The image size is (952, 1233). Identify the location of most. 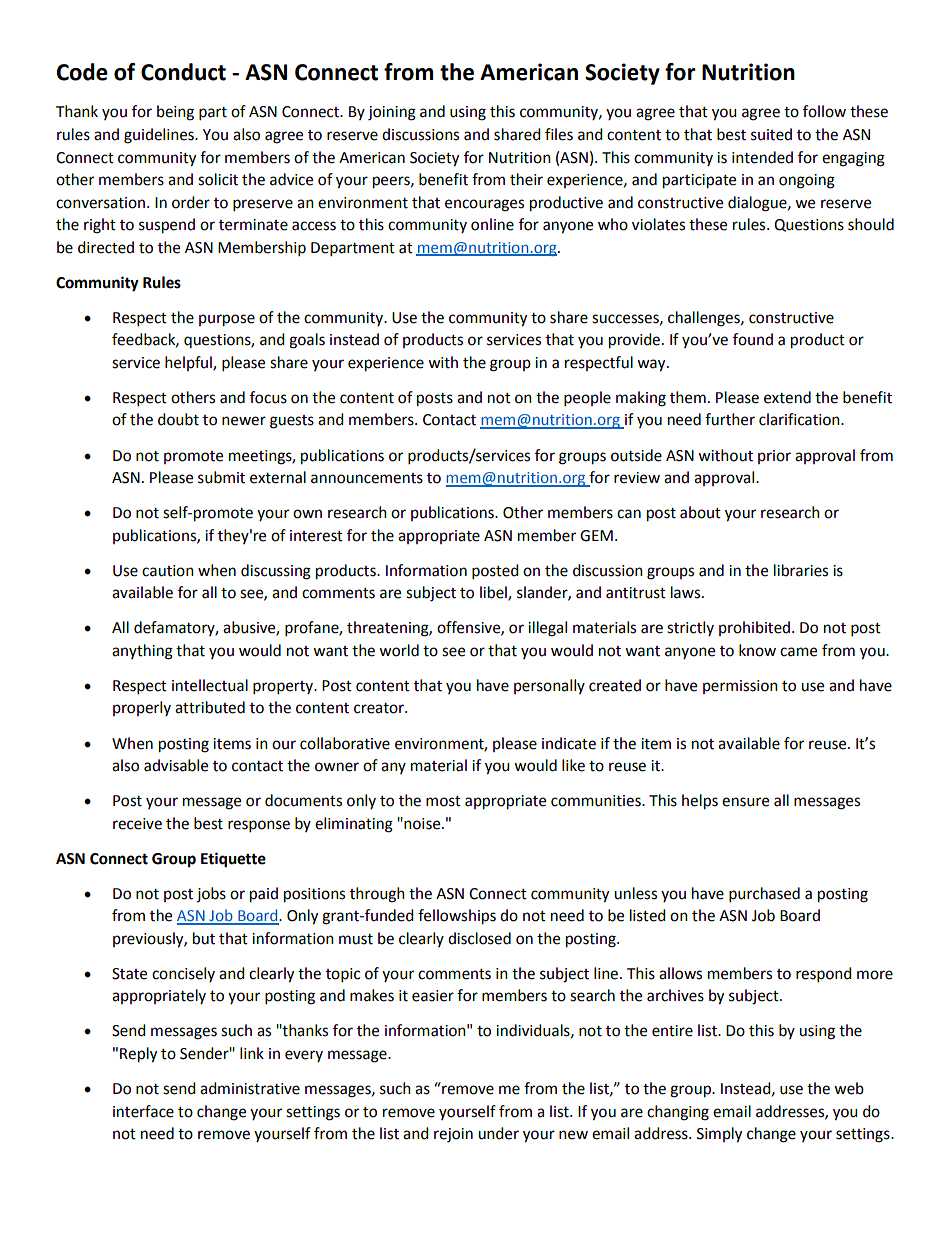
(443, 801).
